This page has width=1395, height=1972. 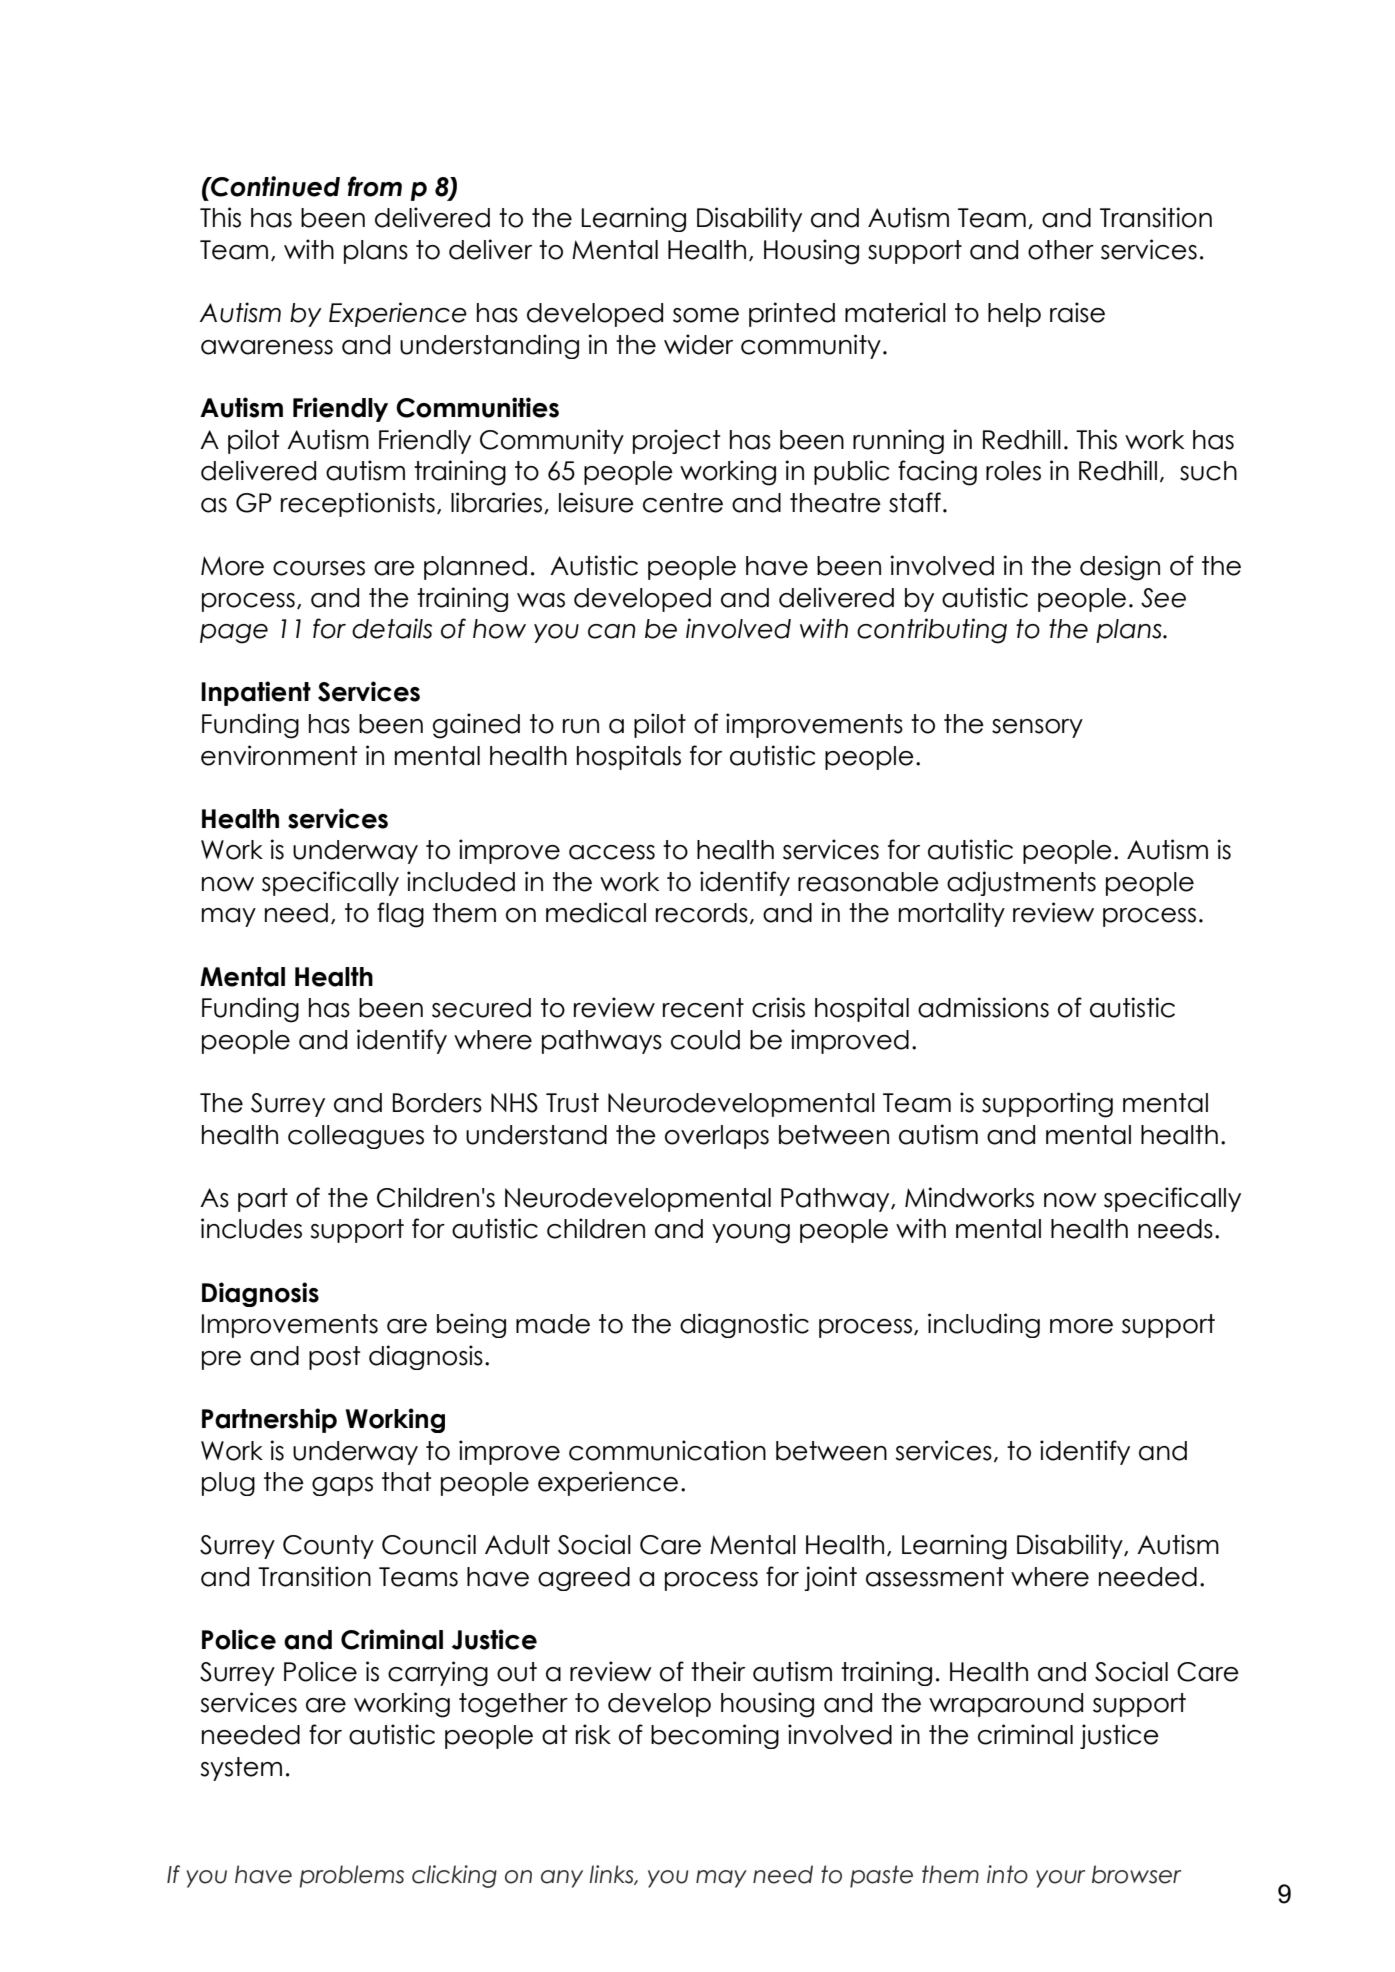 What do you see at coordinates (375, 186) in the page?
I see `from` at bounding box center [375, 186].
